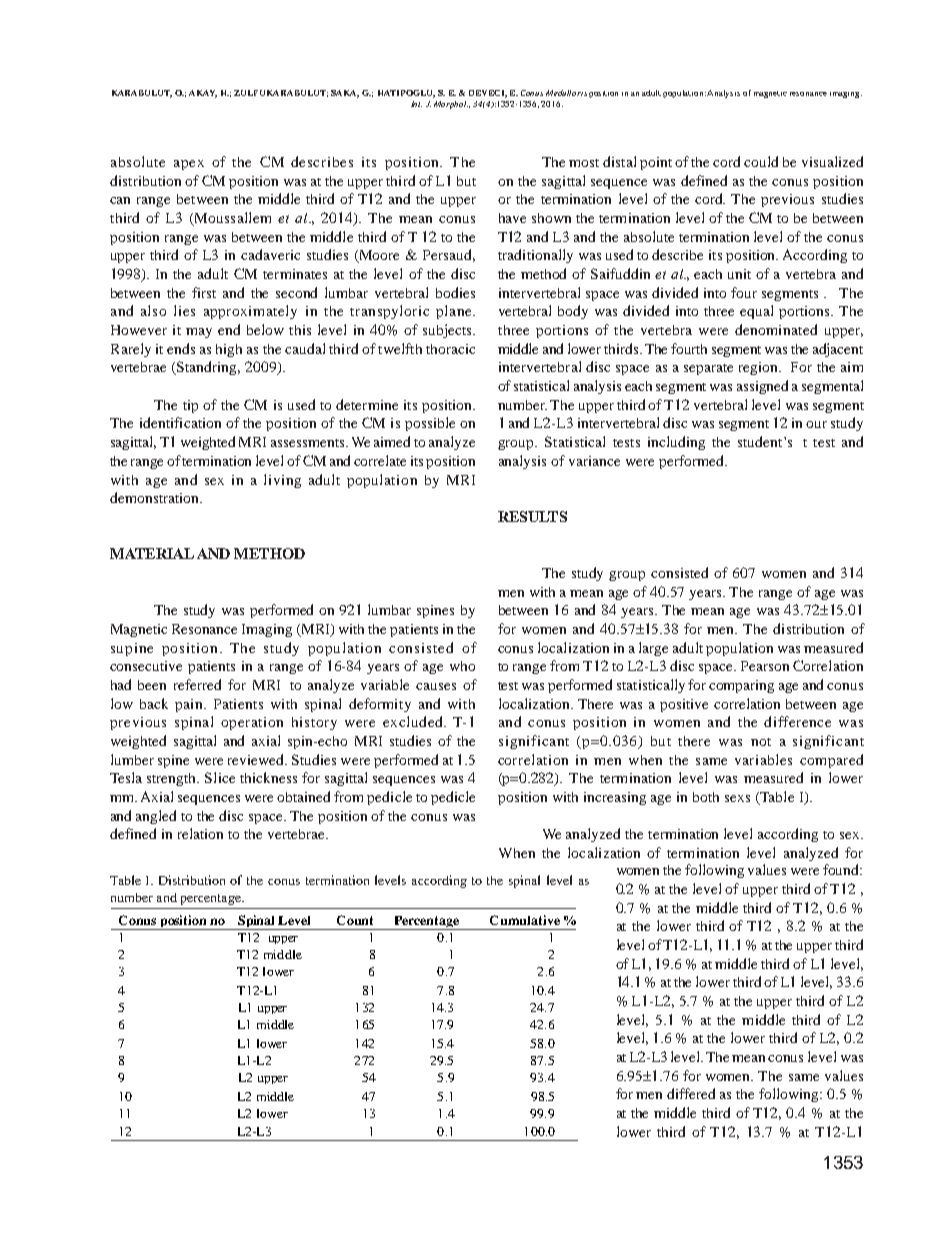  What do you see at coordinates (532, 516) in the screenshot?
I see `RESULTS` at bounding box center [532, 516].
